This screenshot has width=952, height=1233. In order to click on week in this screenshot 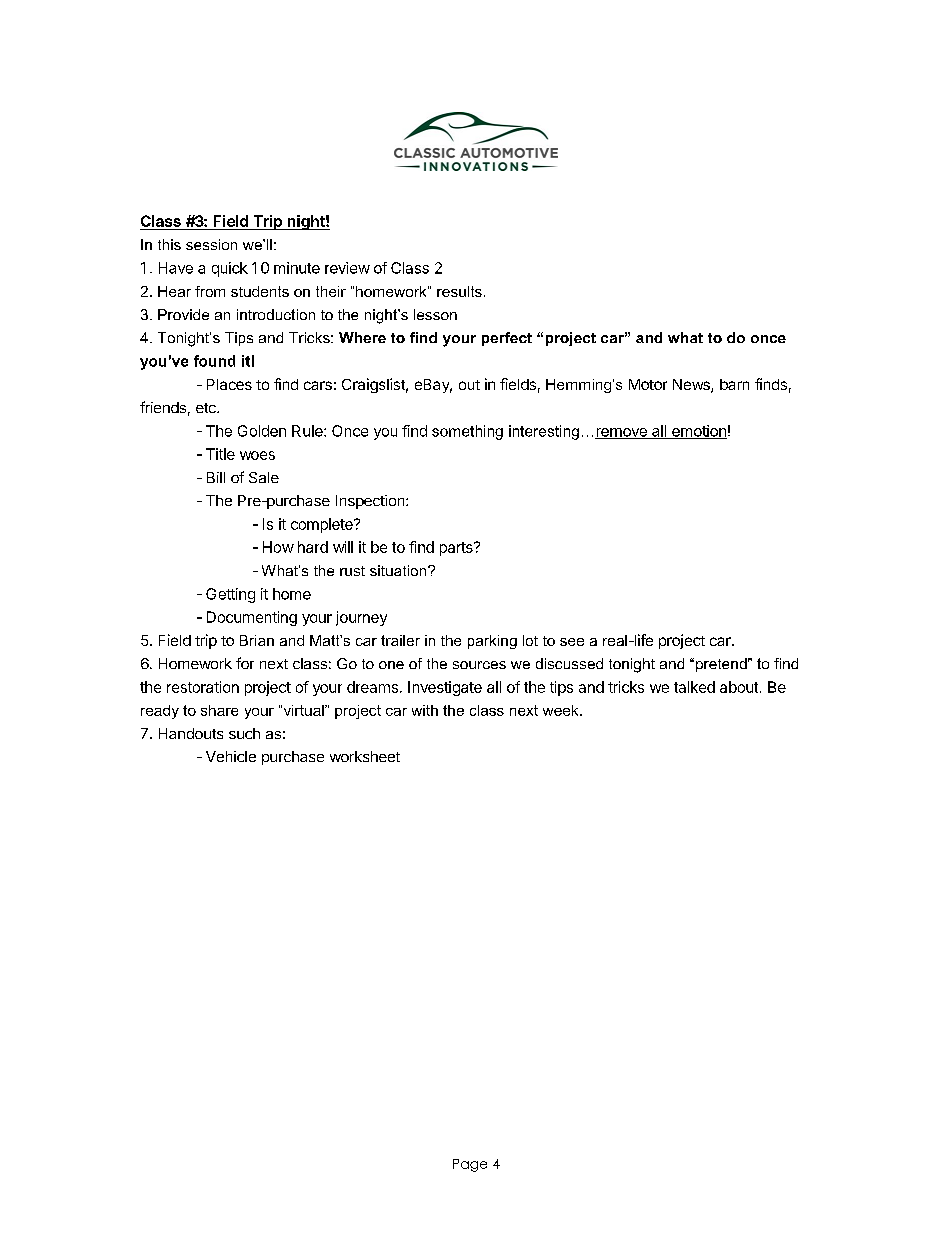, I will do `click(562, 710)`.
